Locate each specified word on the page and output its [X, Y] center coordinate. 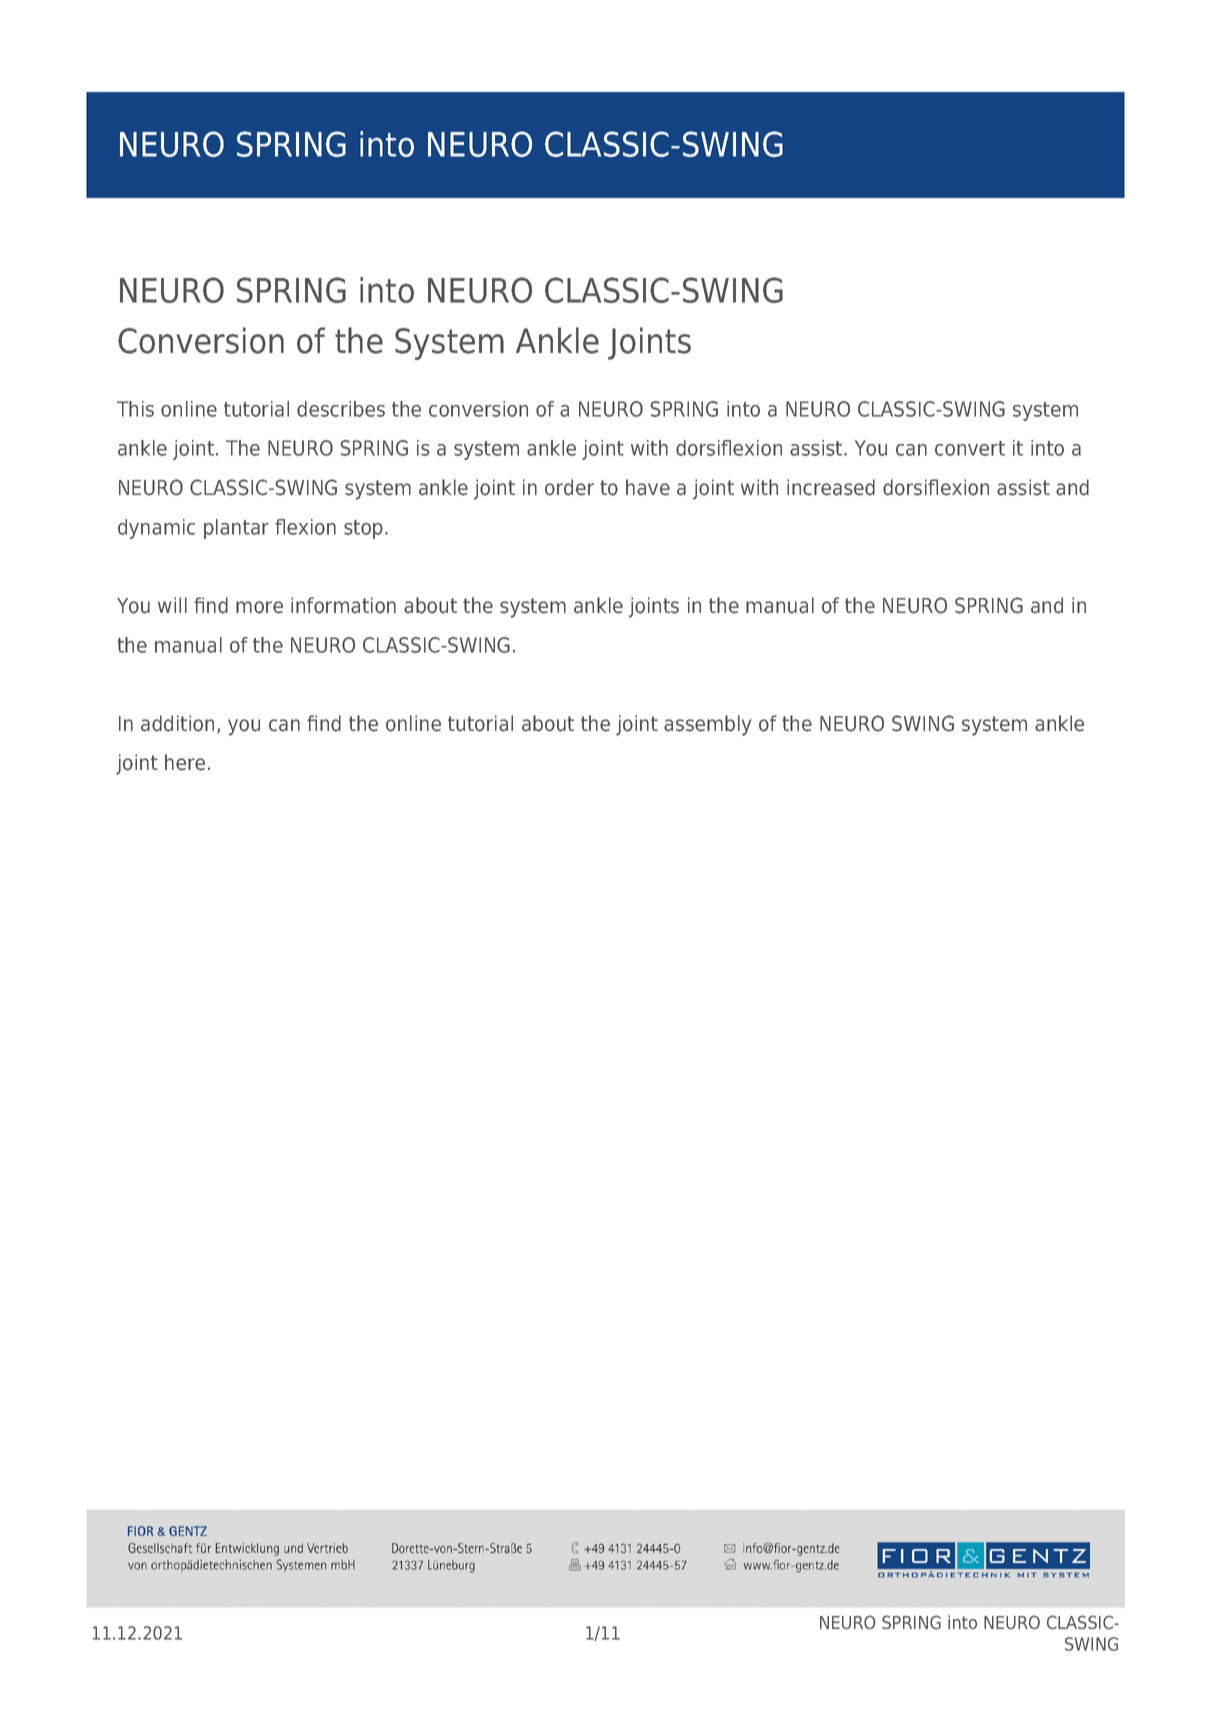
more [259, 607]
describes [341, 409]
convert [970, 448]
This [135, 409]
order [569, 487]
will [172, 605]
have [648, 487]
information [343, 605]
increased [831, 487]
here [185, 762]
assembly [708, 725]
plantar [236, 529]
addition [177, 723]
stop [363, 529]
